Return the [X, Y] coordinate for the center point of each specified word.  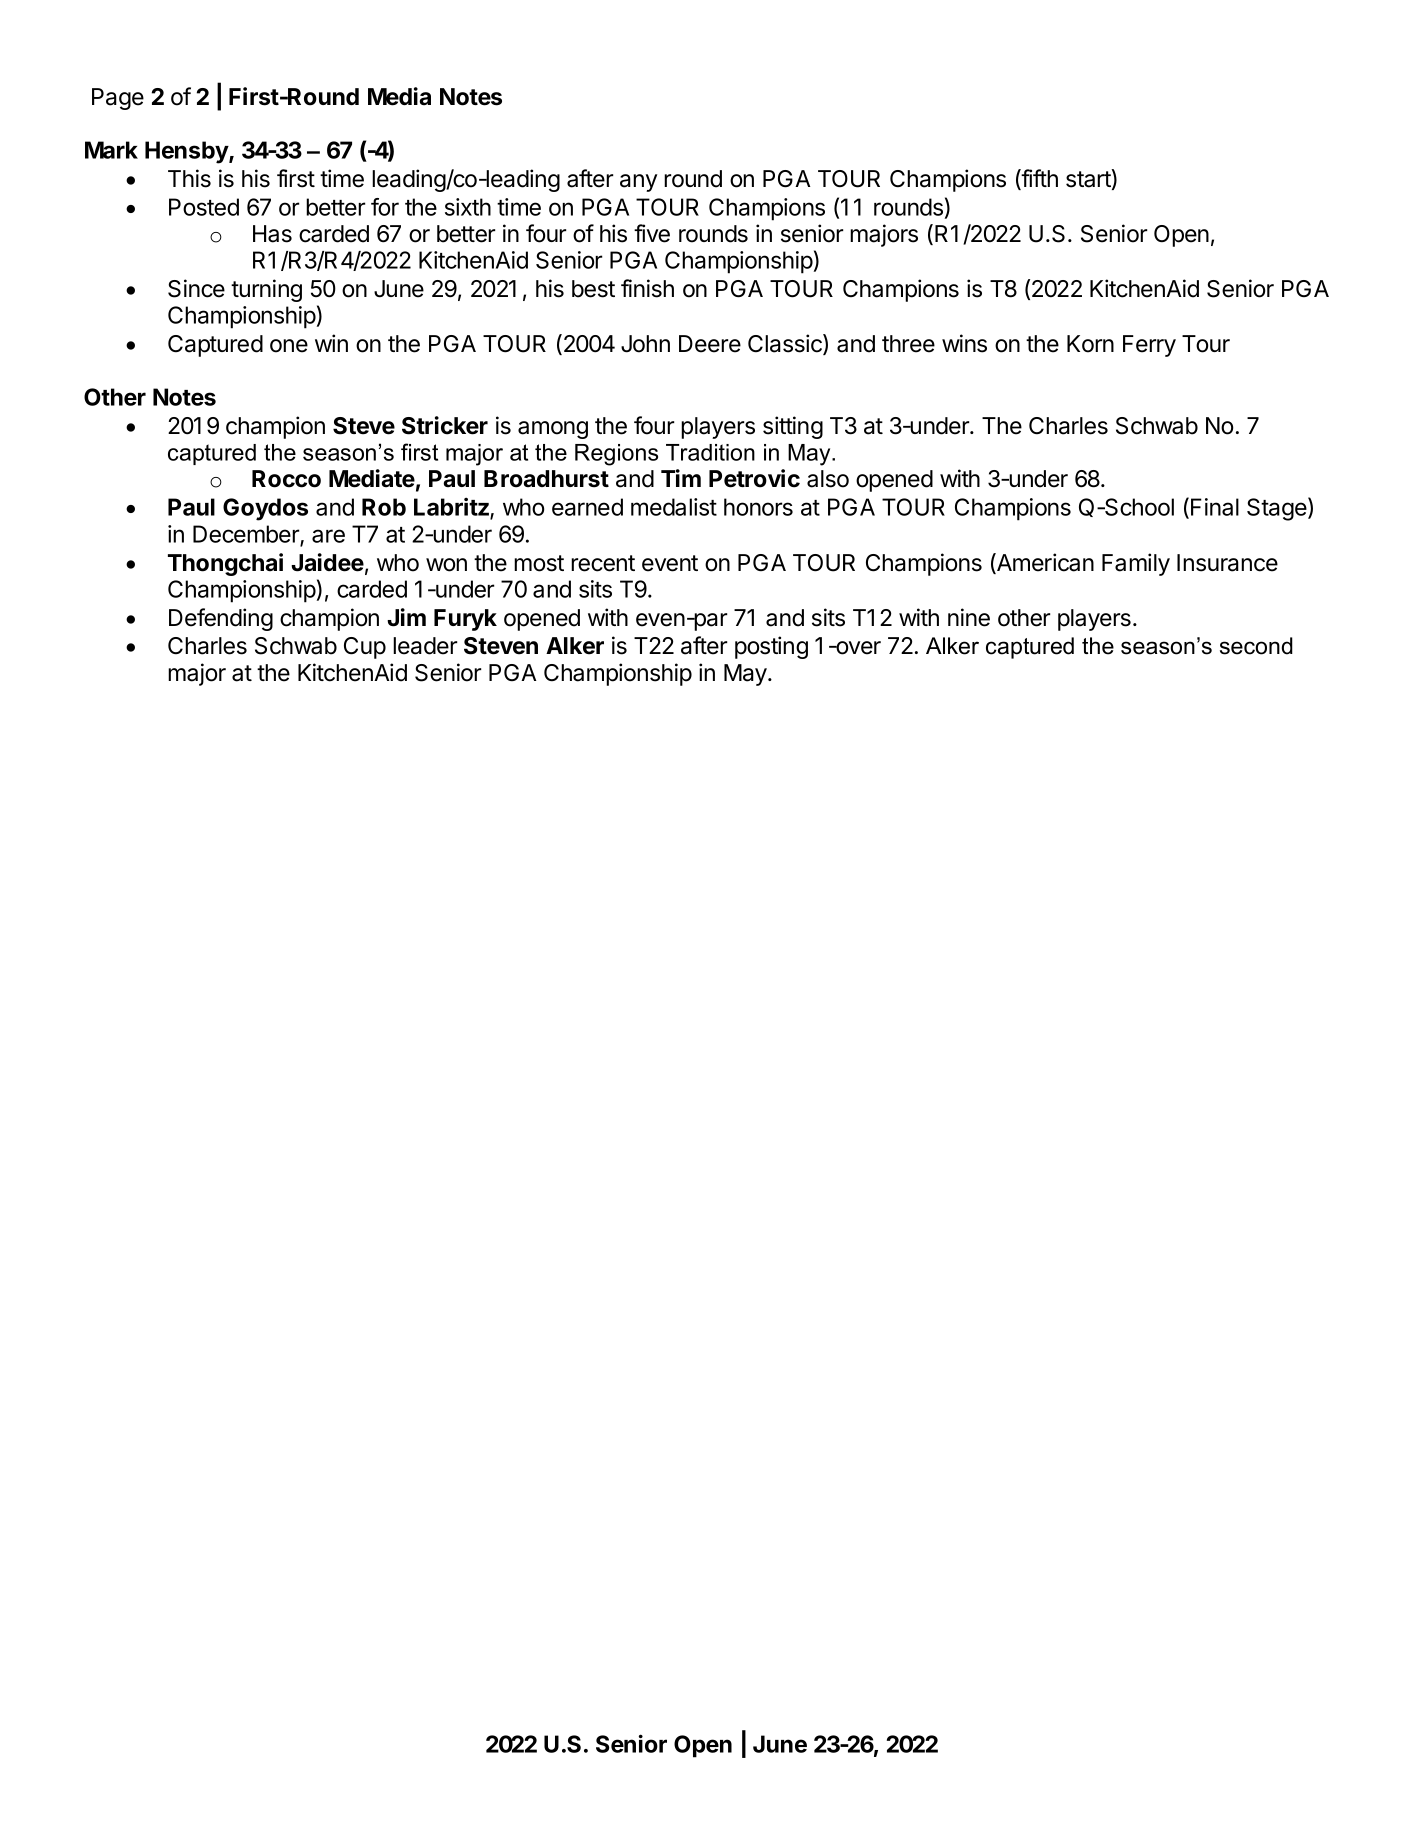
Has [272, 234]
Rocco [286, 479]
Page [118, 99]
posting [771, 647]
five [652, 233]
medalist [674, 507]
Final [1215, 507]
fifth [1039, 179]
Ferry [1149, 346]
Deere [710, 344]
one [289, 346]
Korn [1090, 344]
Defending [221, 619]
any [638, 183]
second [1256, 646]
